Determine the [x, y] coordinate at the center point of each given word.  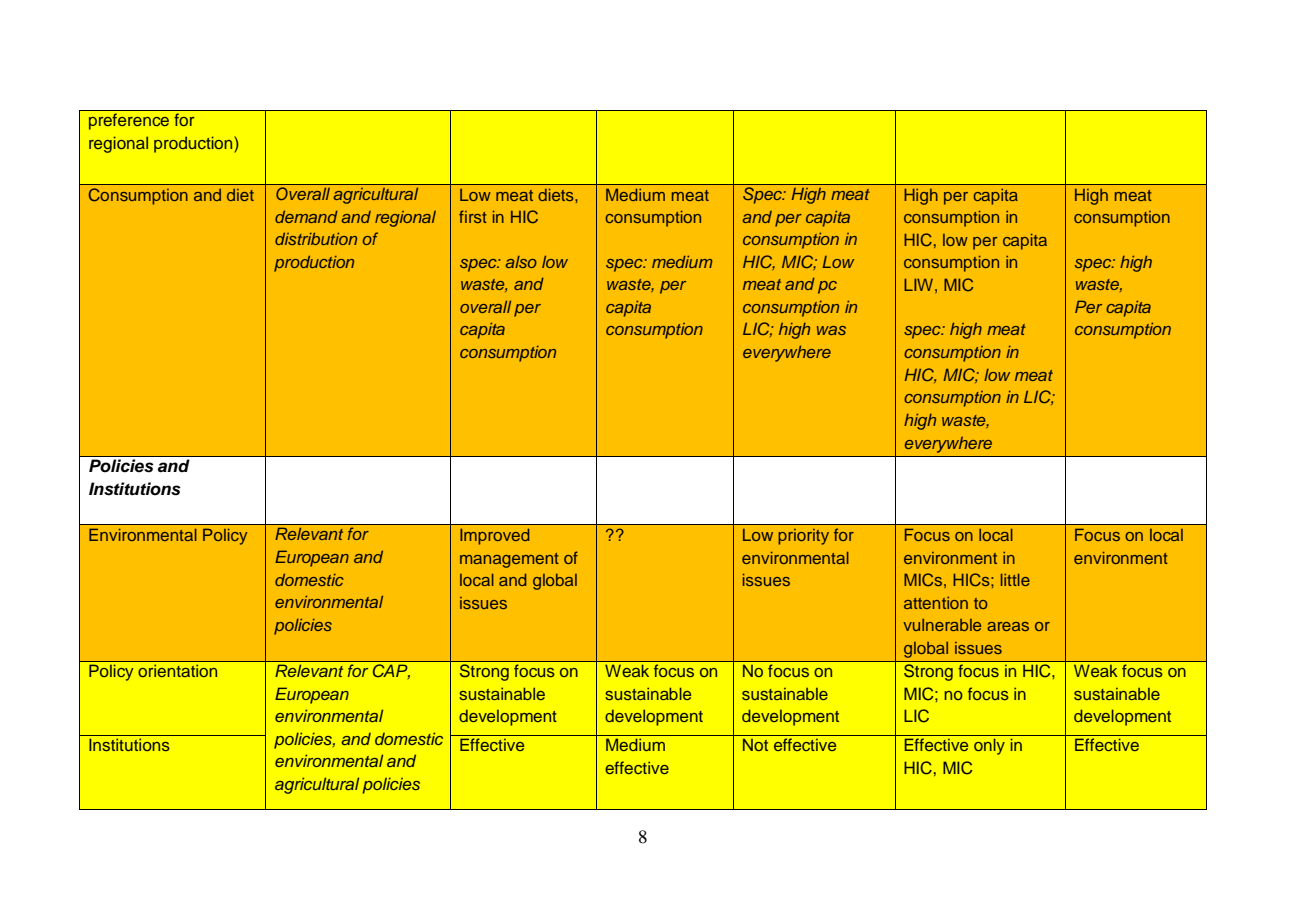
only [989, 746]
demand [306, 217]
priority [803, 537]
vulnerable [942, 625]
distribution [316, 238]
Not [755, 744]
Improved [494, 536]
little [1015, 580]
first [473, 216]
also [521, 262]
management [509, 560]
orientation [177, 671]
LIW [918, 284]
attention [936, 603]
